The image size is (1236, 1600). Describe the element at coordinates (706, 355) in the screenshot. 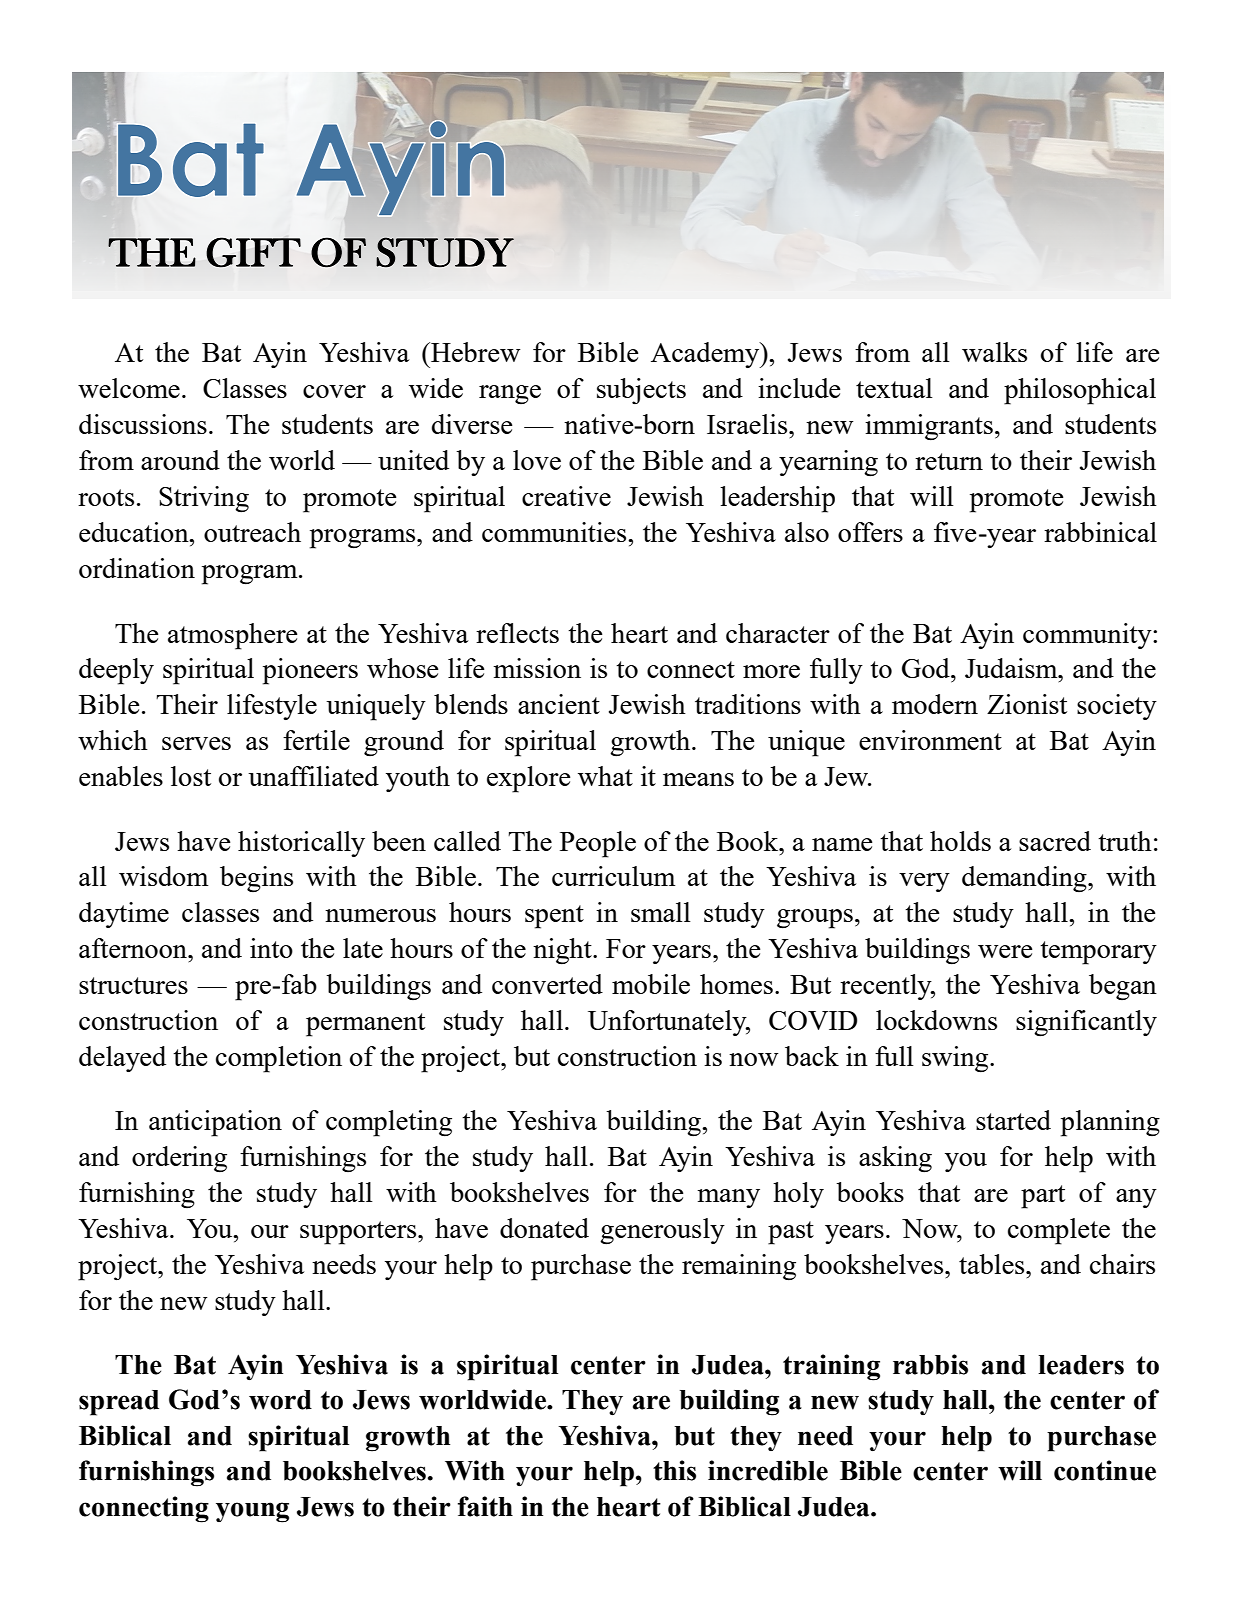

I see `Academy` at that location.
